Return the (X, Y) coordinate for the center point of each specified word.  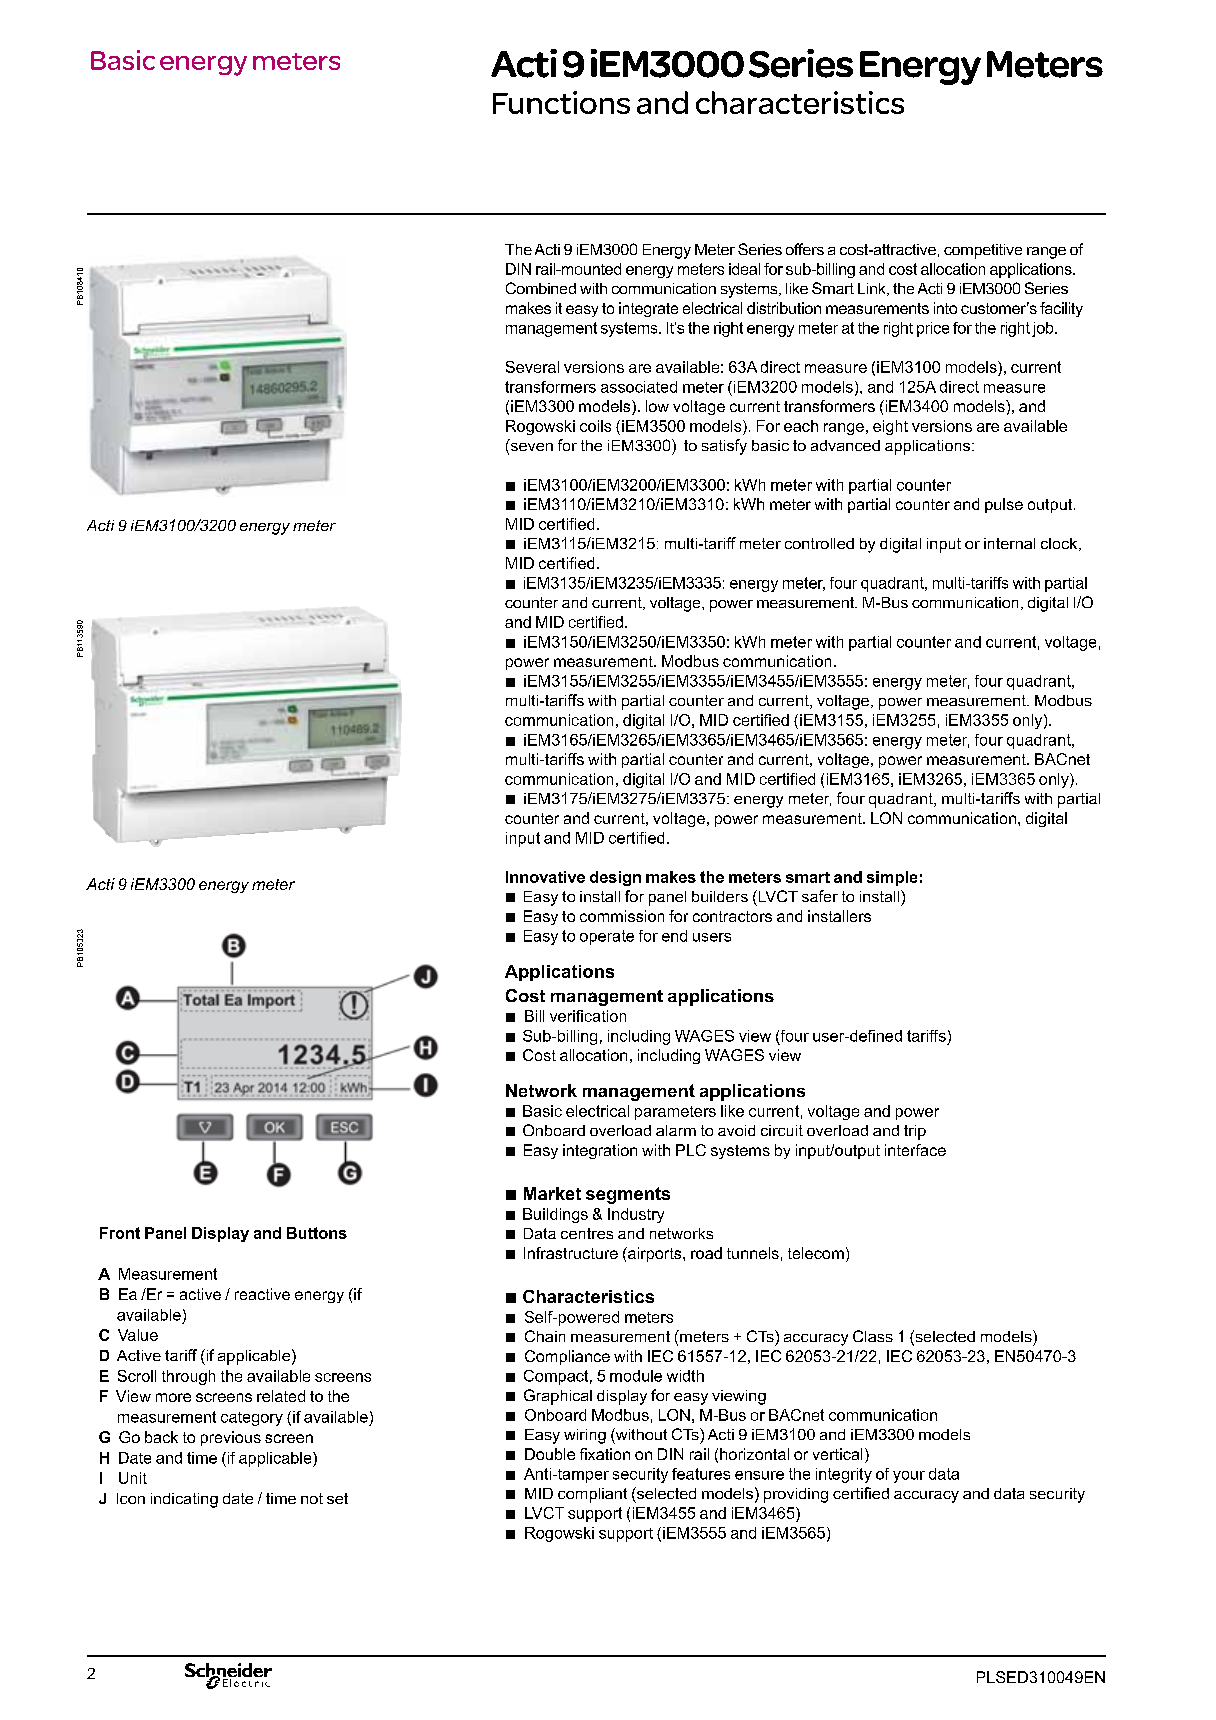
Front (120, 1233)
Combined (541, 288)
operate (607, 937)
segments (628, 1195)
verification (588, 1016)
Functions (561, 102)
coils (595, 426)
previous (231, 1438)
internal (1009, 543)
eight (890, 427)
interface (915, 1150)
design (615, 878)
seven (530, 447)
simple (892, 878)
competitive (983, 251)
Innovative (545, 877)
